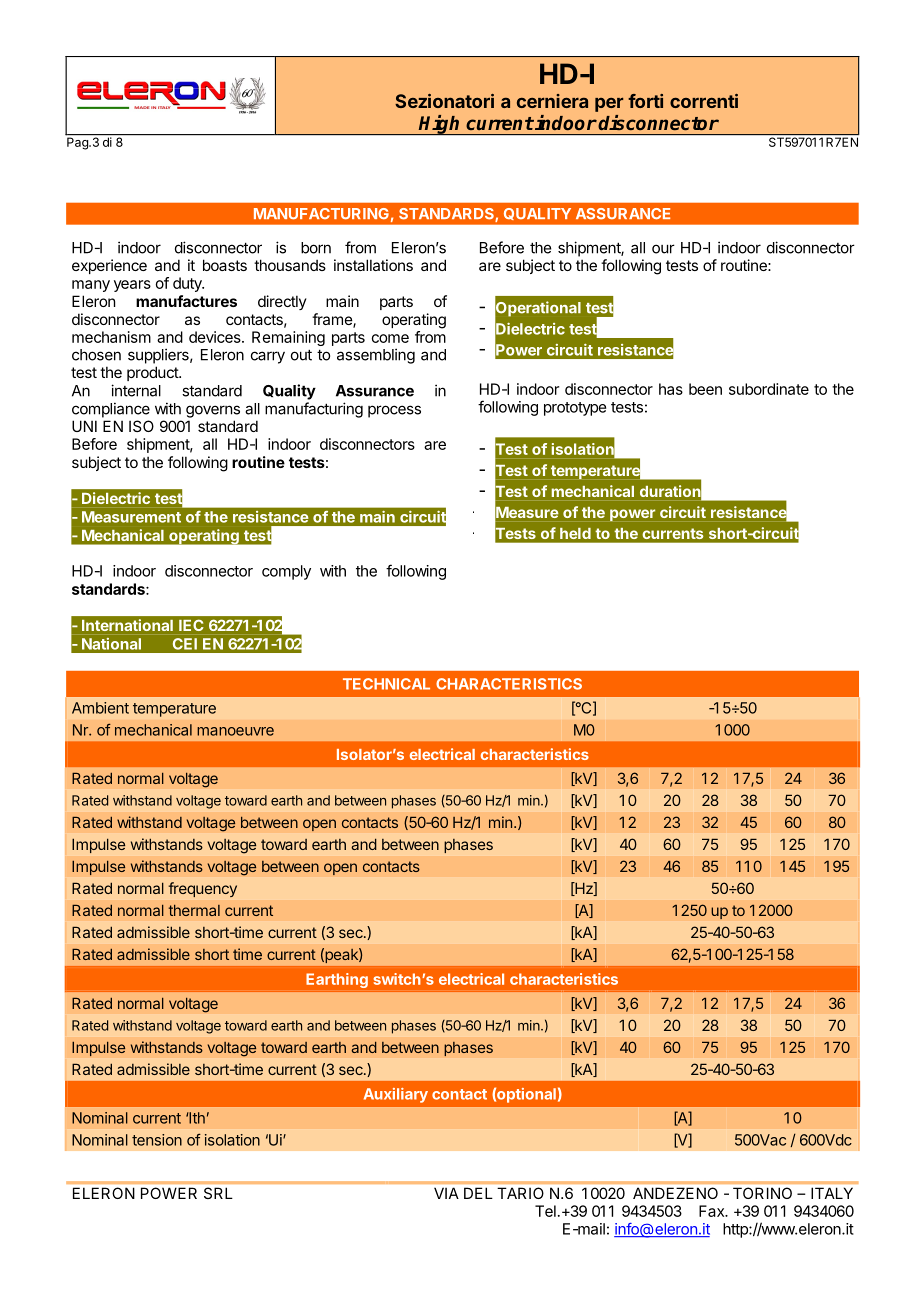 The width and height of the image is (924, 1308). Describe the element at coordinates (194, 910) in the image. I see `thermal` at that location.
